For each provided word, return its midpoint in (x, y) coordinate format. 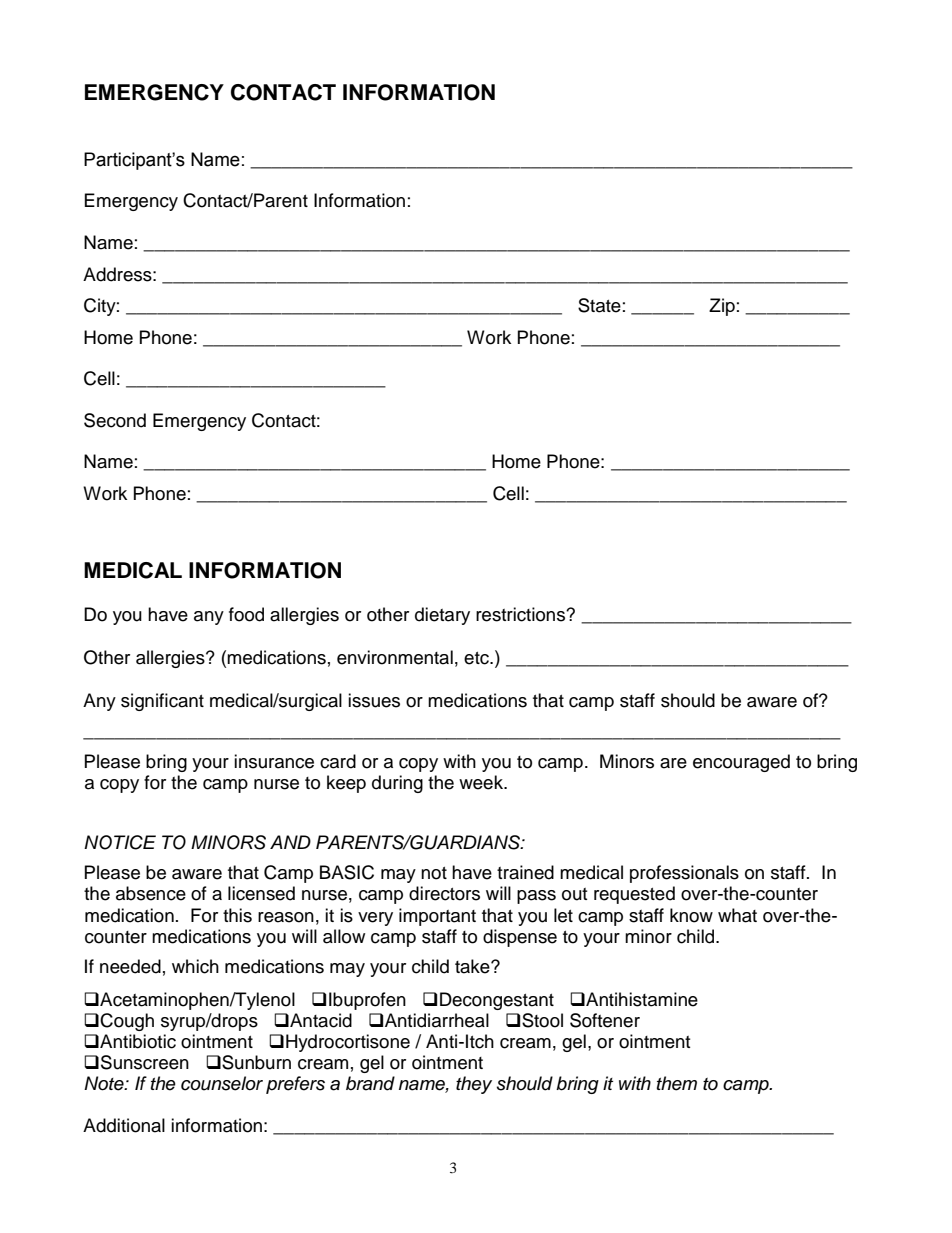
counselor (222, 1083)
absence (151, 893)
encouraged (741, 763)
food (246, 614)
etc (477, 658)
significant (162, 702)
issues (374, 700)
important (437, 917)
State (599, 305)
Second (115, 420)
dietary (442, 616)
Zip (722, 307)
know (691, 915)
